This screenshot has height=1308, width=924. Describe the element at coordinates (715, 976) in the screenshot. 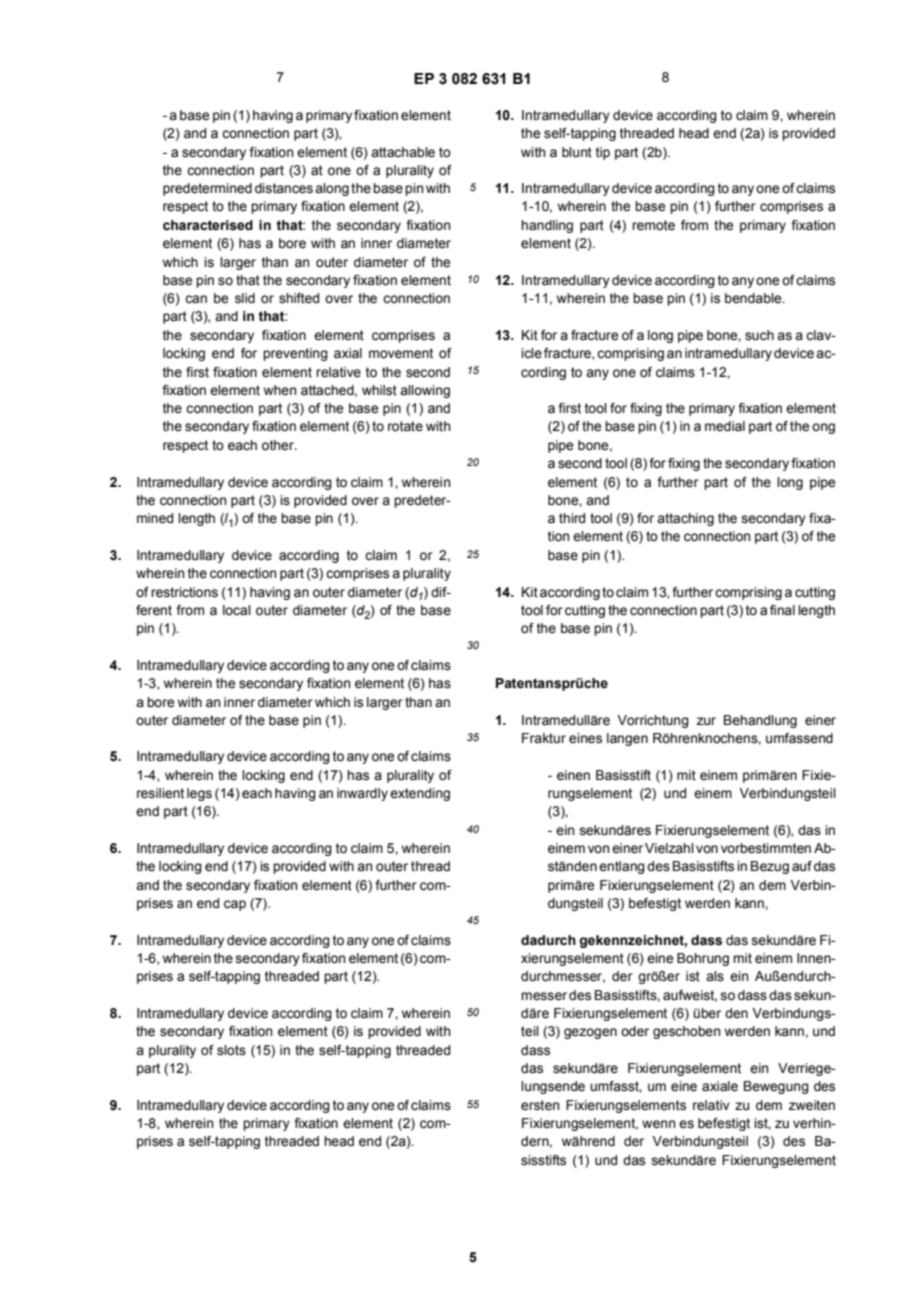

I see `als` at that location.
